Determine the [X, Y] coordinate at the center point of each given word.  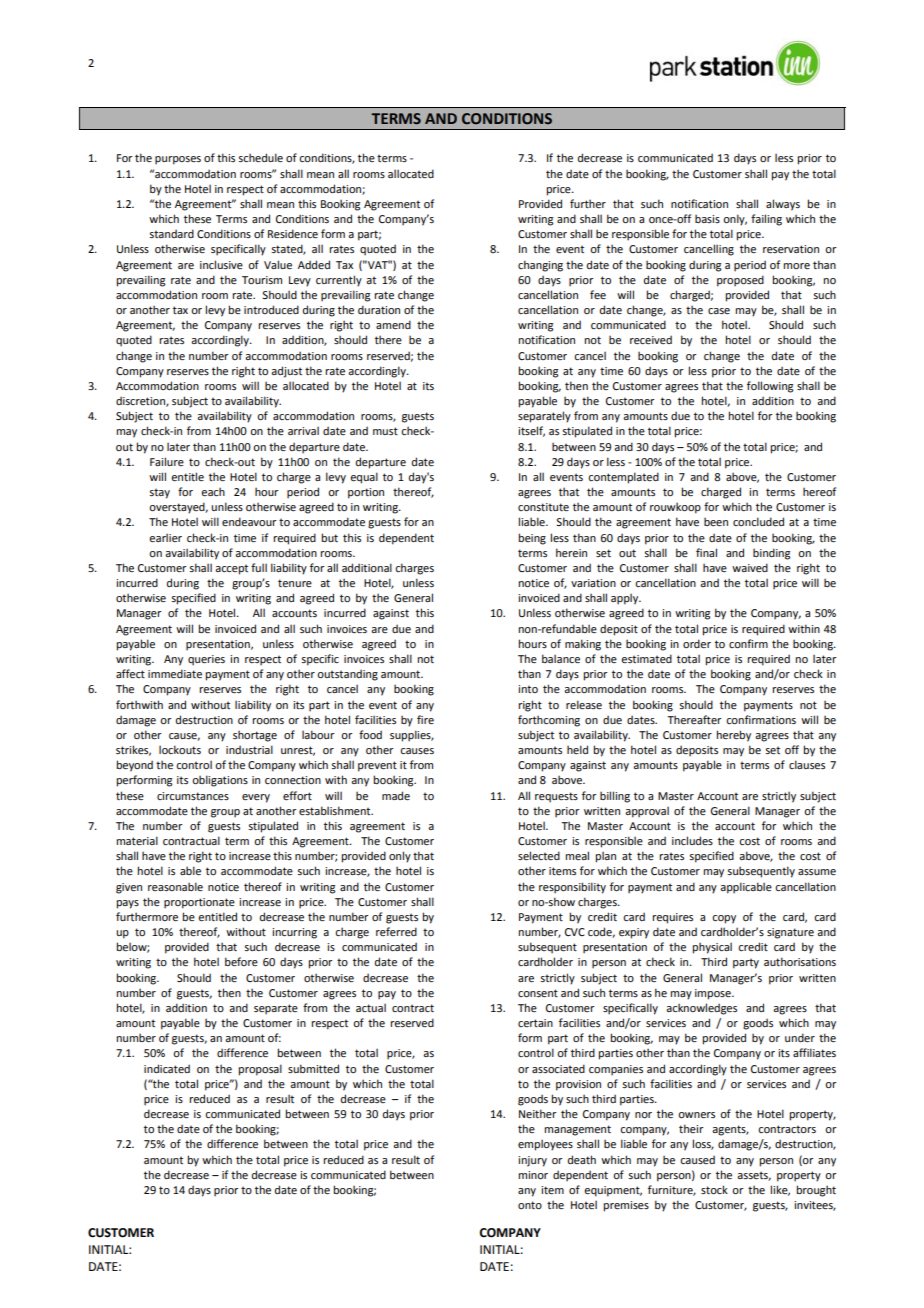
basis [707, 218]
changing [540, 266]
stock [714, 1189]
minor [533, 1175]
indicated [167, 1068]
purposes [178, 160]
